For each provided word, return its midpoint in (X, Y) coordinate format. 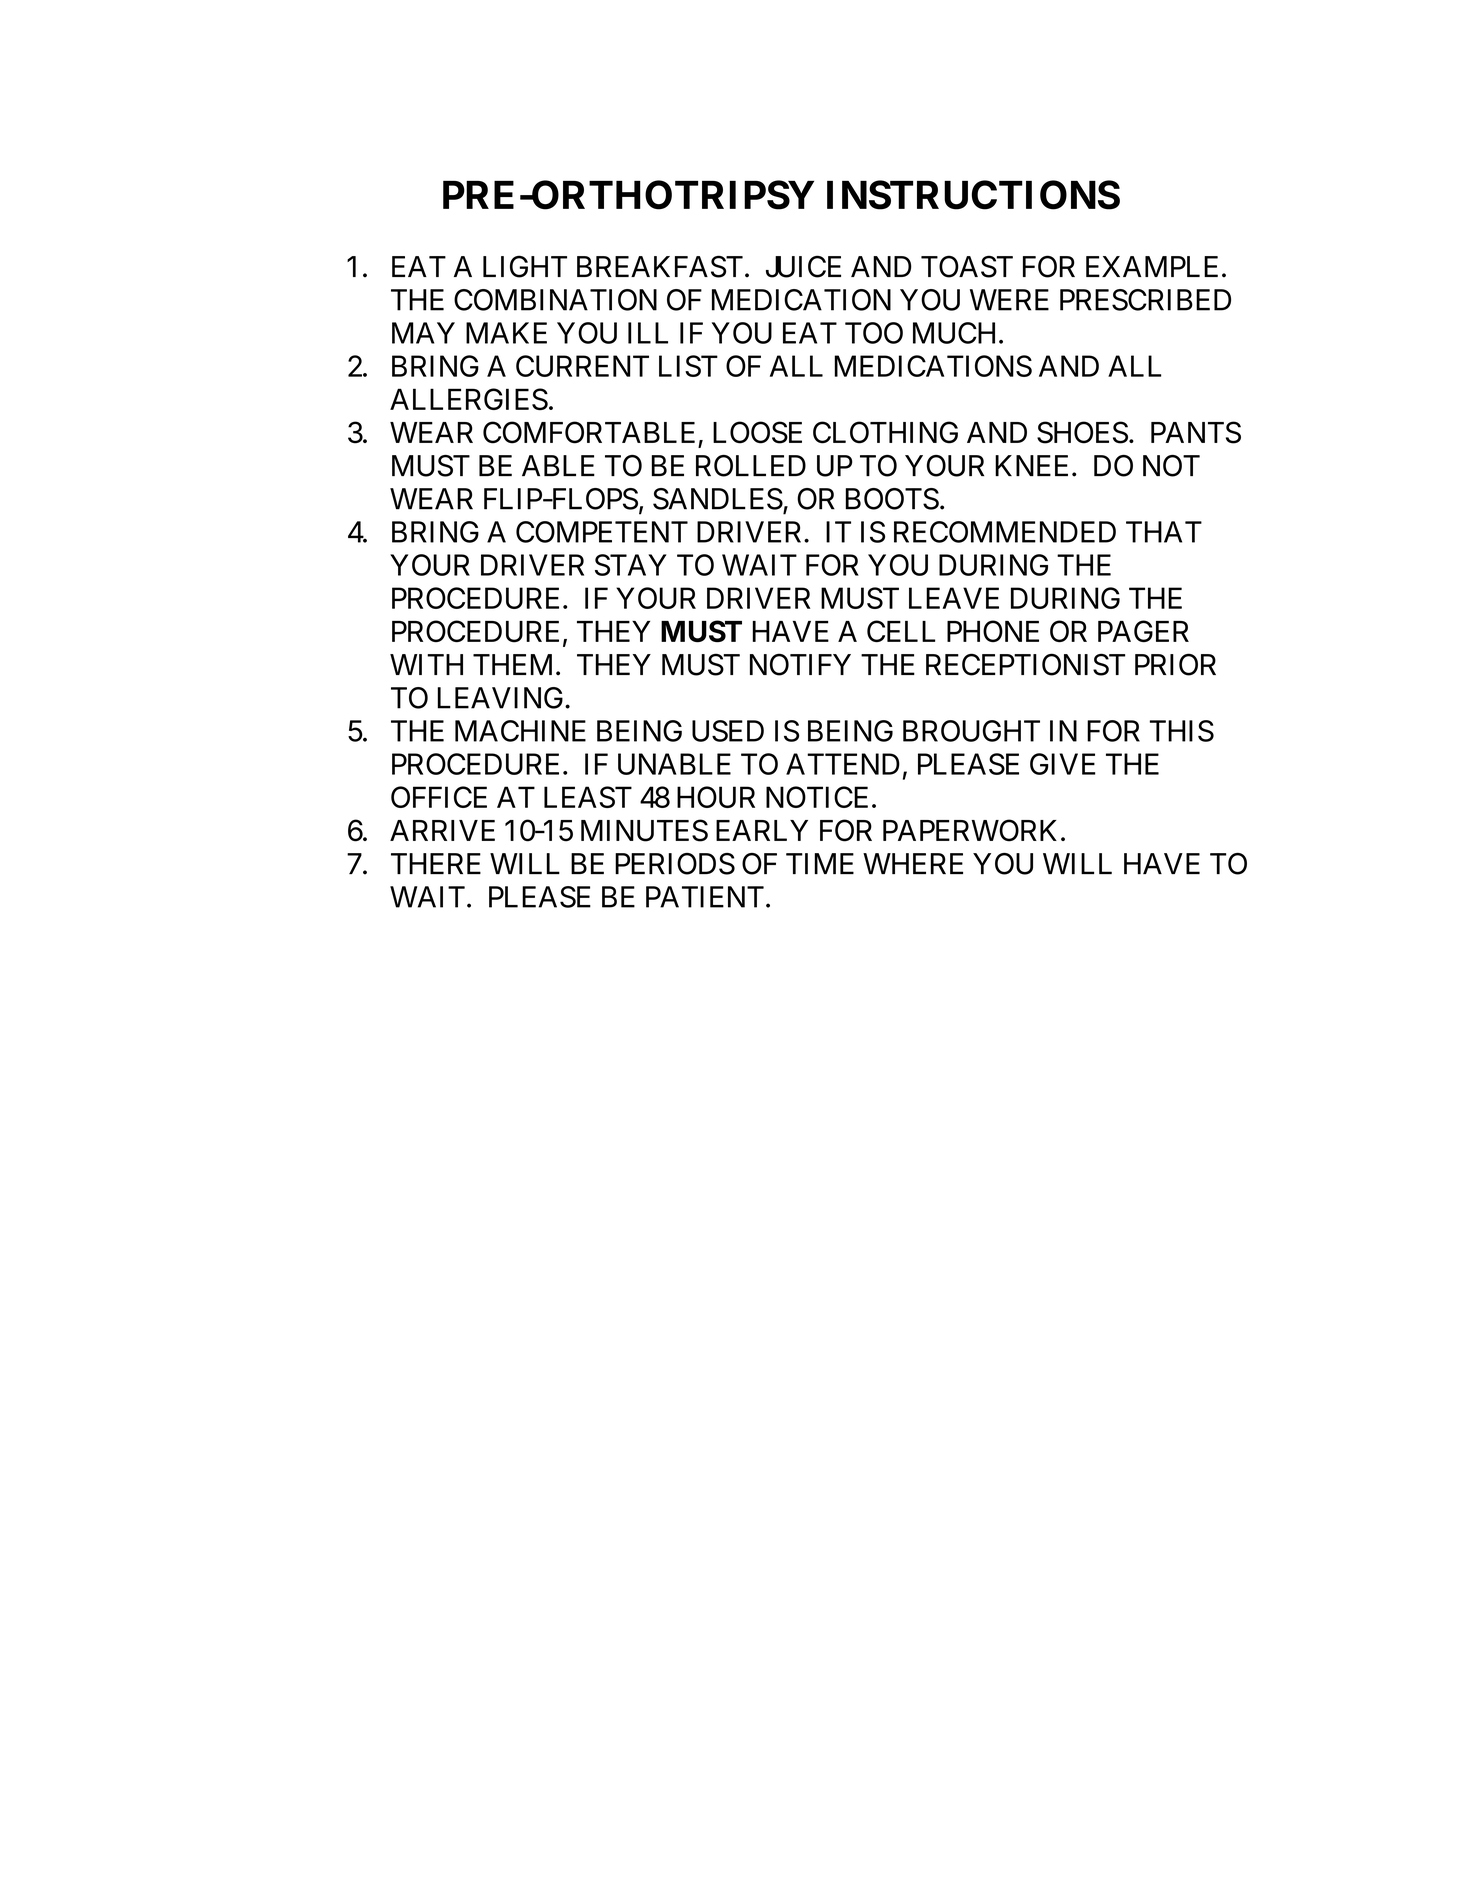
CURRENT (582, 366)
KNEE (1031, 465)
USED (728, 731)
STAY (631, 565)
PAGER (1143, 631)
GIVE (1063, 764)
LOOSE (757, 432)
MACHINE (520, 731)
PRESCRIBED (1145, 300)
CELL (901, 631)
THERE (436, 863)
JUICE (803, 266)
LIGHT (525, 266)
